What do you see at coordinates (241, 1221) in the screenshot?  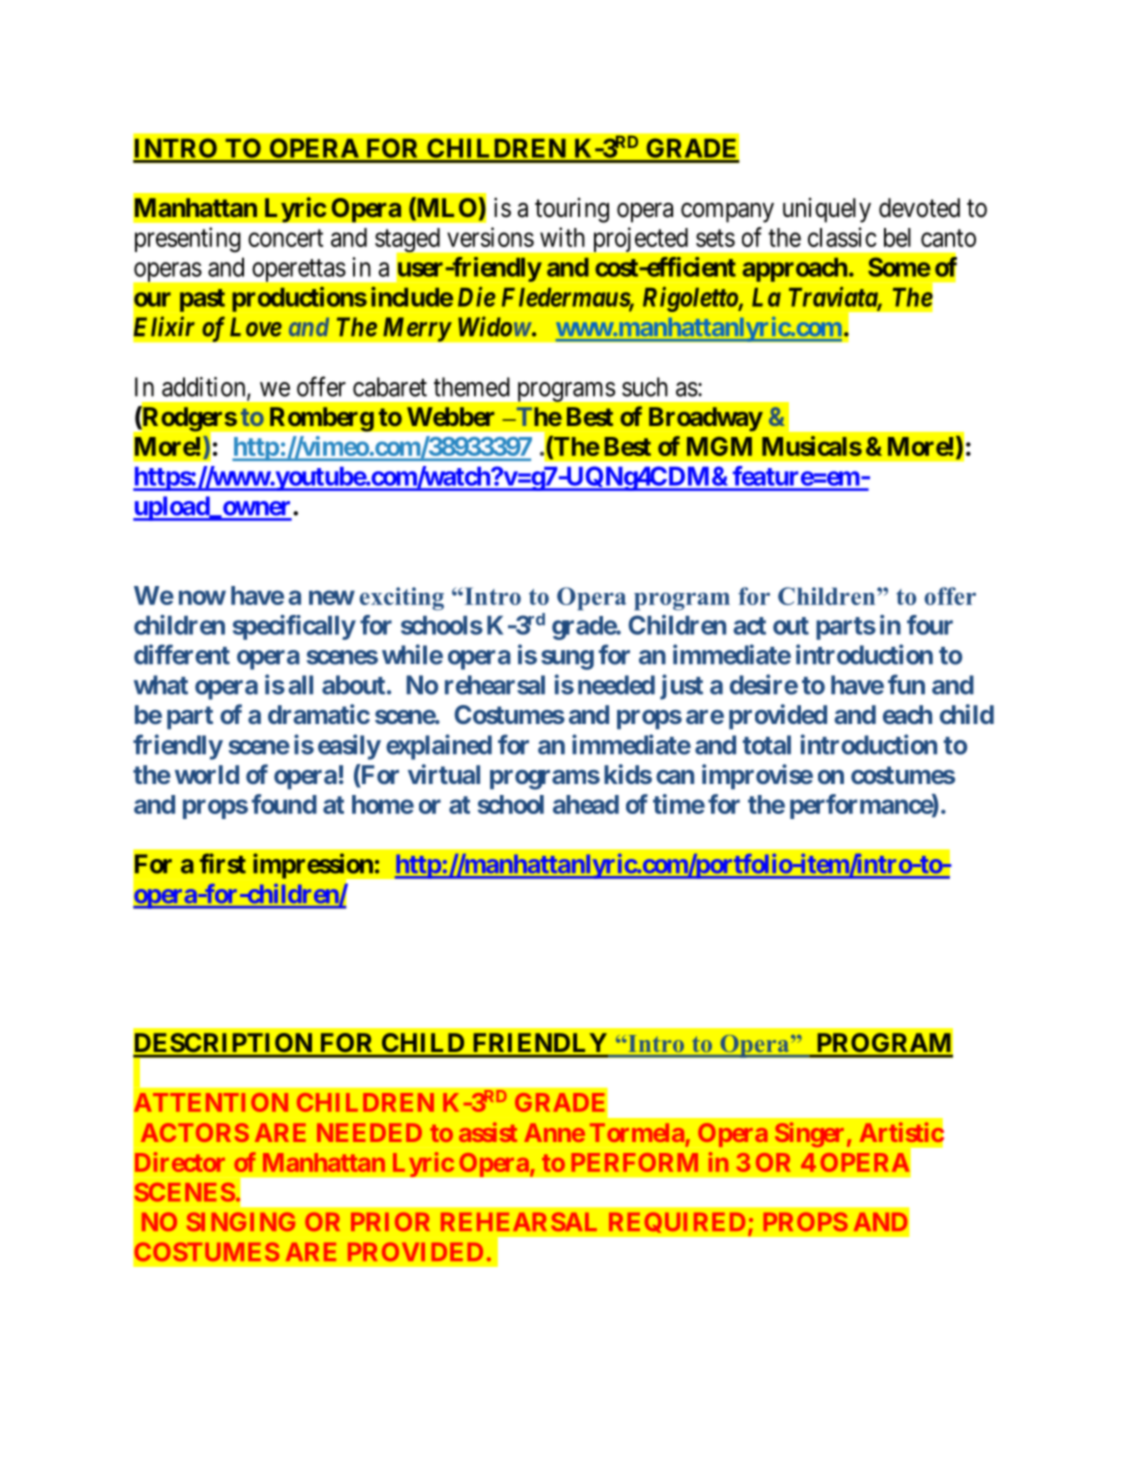 I see `SINGING` at bounding box center [241, 1221].
